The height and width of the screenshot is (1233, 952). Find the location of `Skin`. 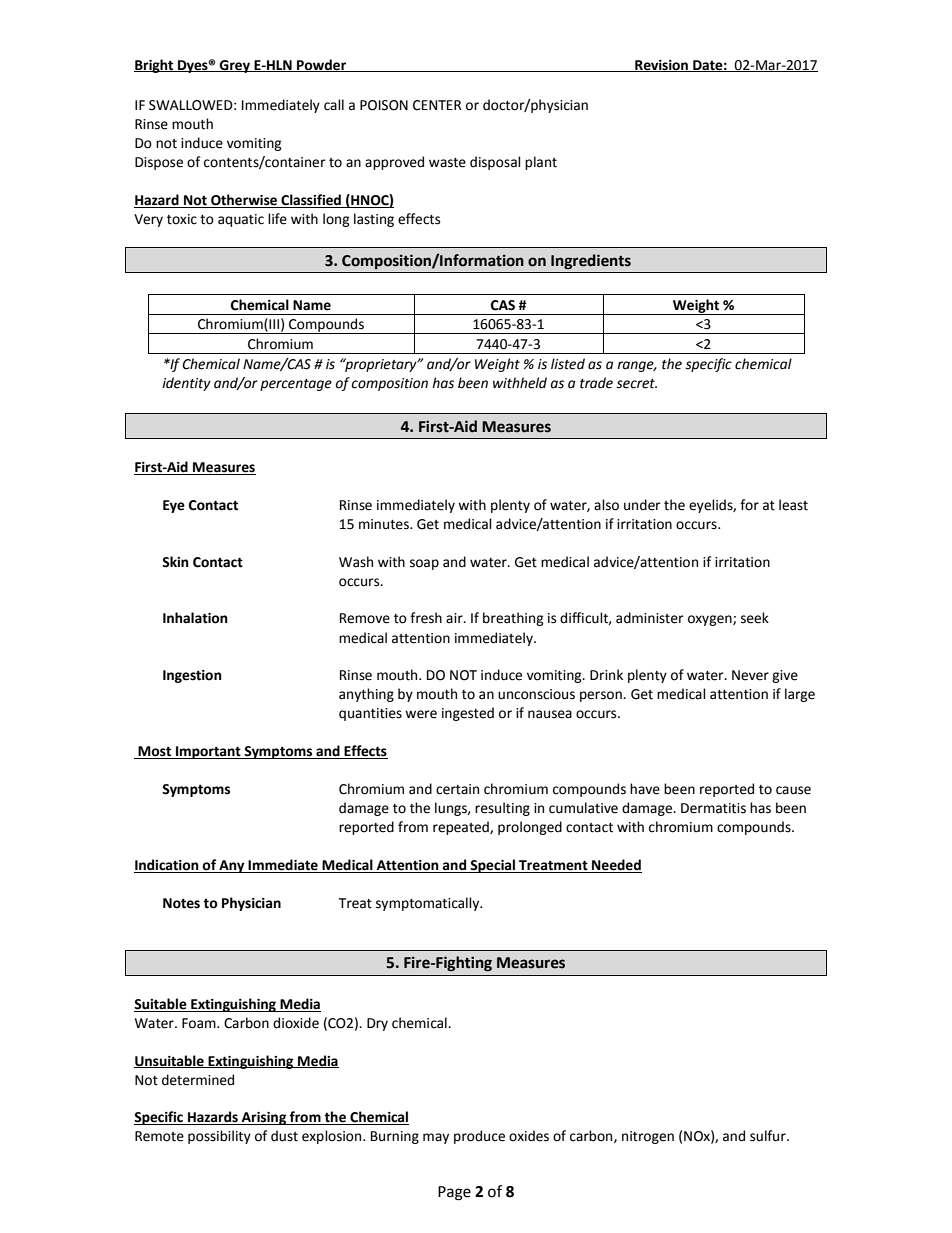

Skin is located at coordinates (175, 562).
